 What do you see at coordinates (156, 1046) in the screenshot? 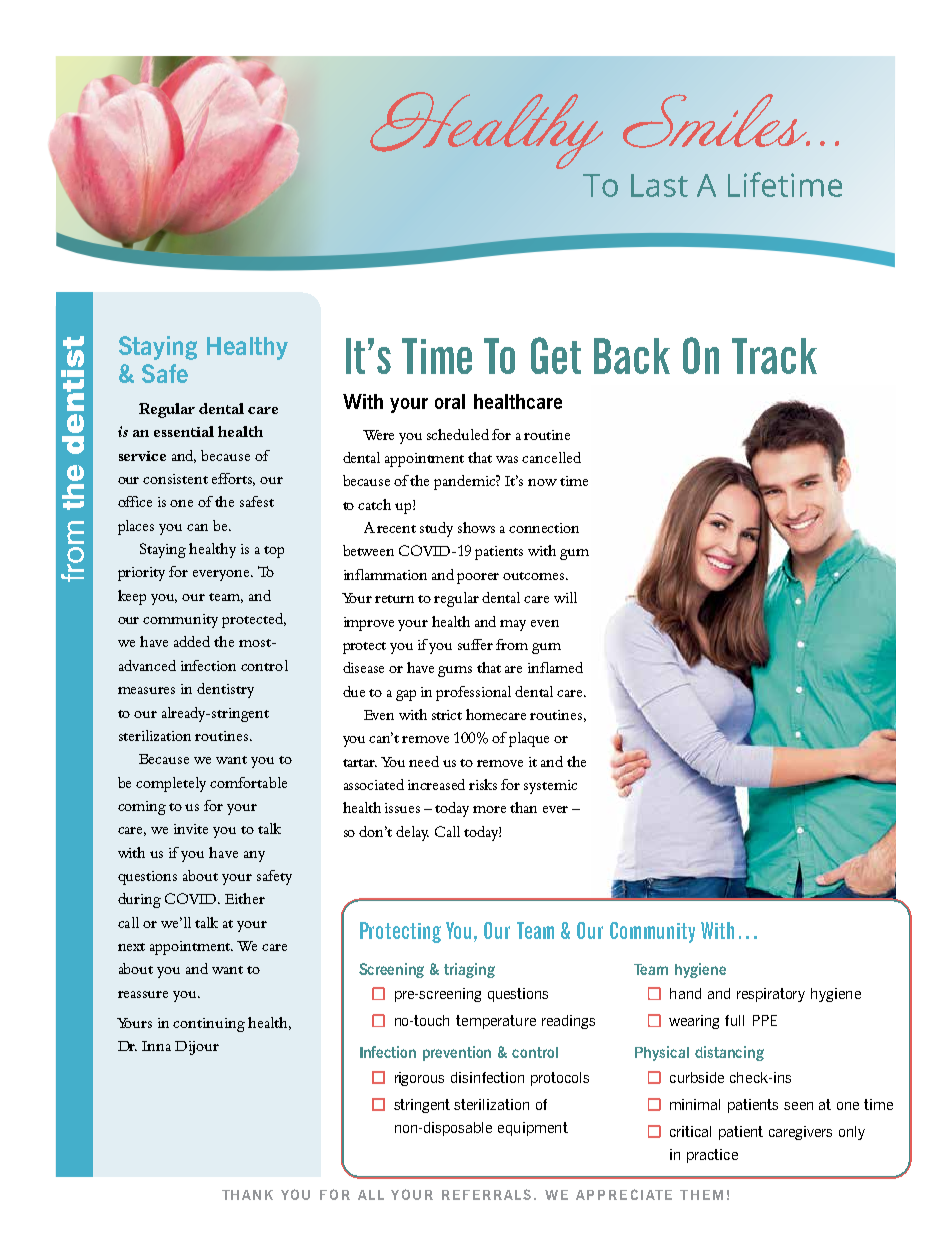
I see `Inna` at bounding box center [156, 1046].
